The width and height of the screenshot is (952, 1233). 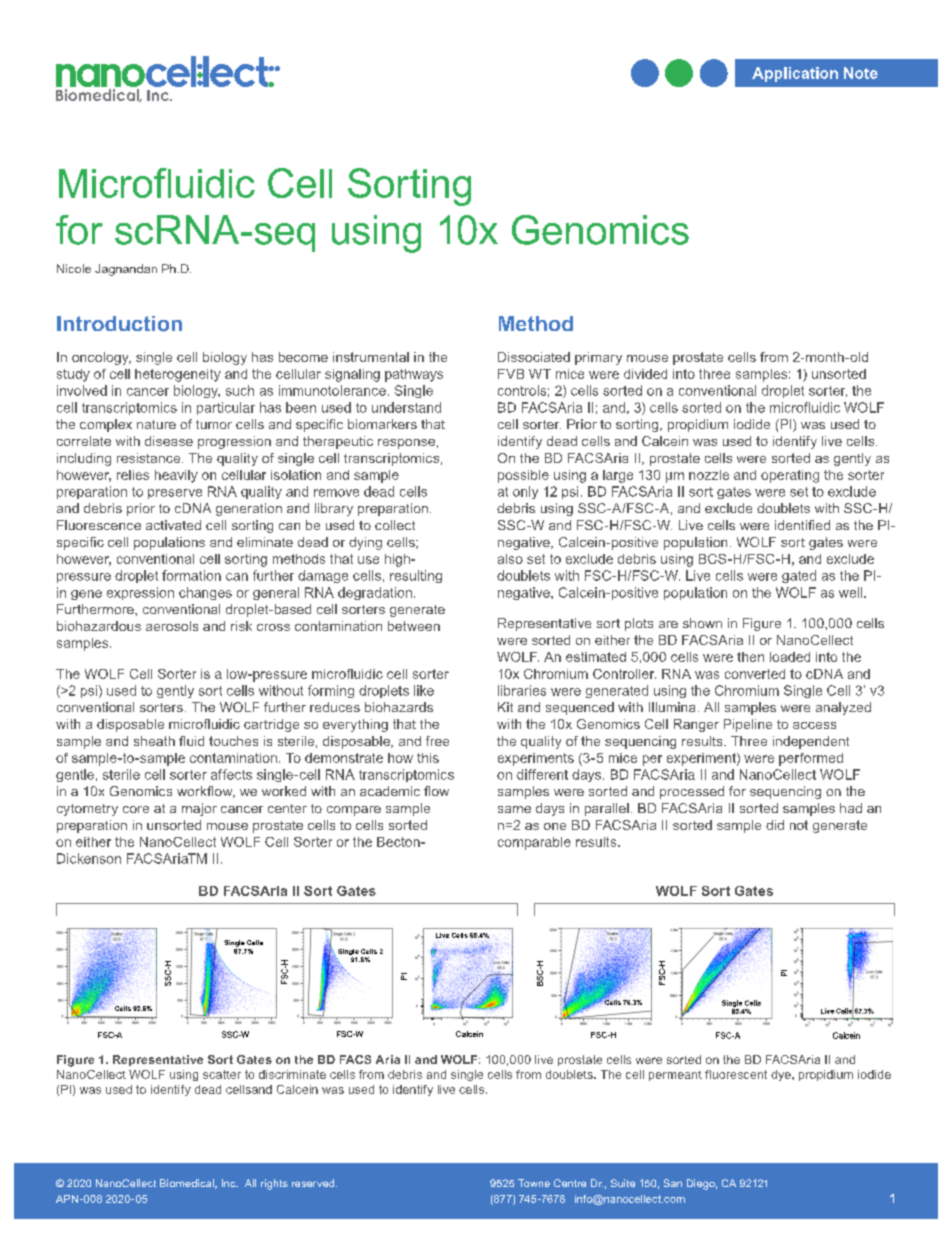 I want to click on aerosols, so click(x=172, y=626).
